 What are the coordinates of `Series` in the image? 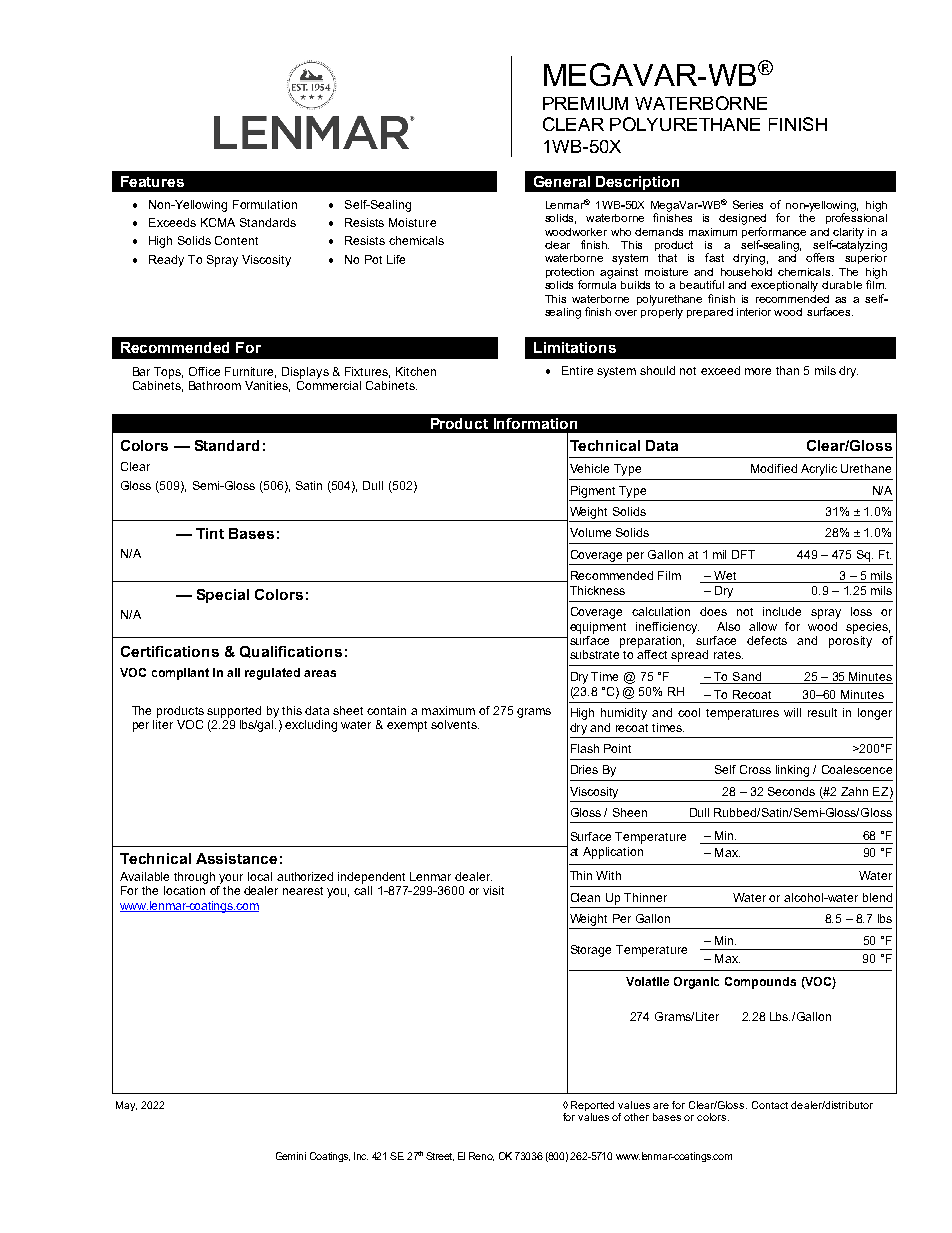 It's located at (748, 204).
